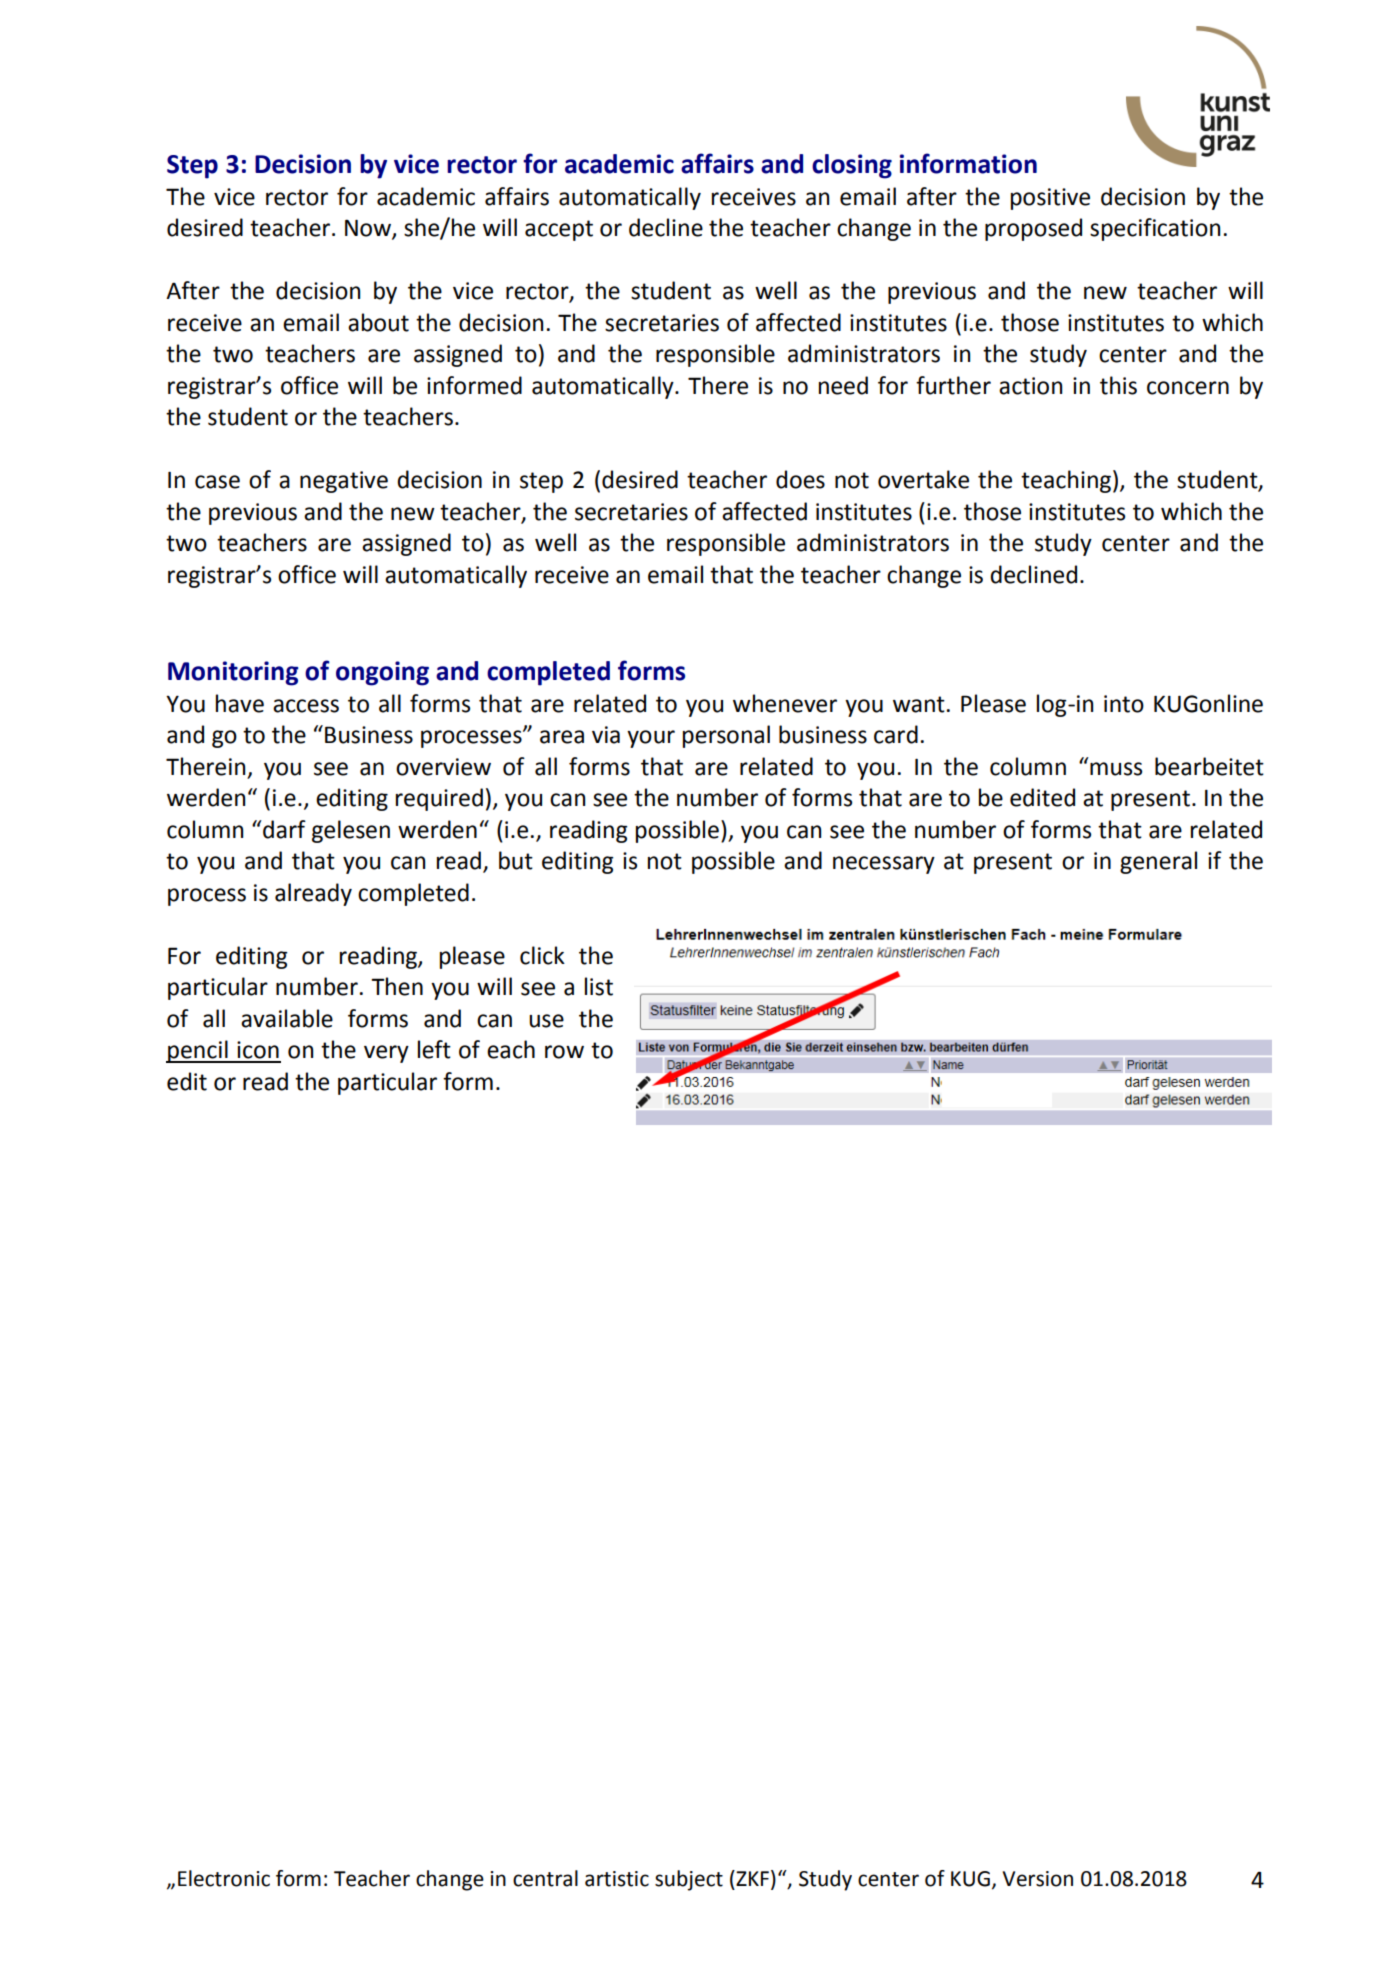 This screenshot has width=1397, height=1975. I want to click on available, so click(287, 1018).
